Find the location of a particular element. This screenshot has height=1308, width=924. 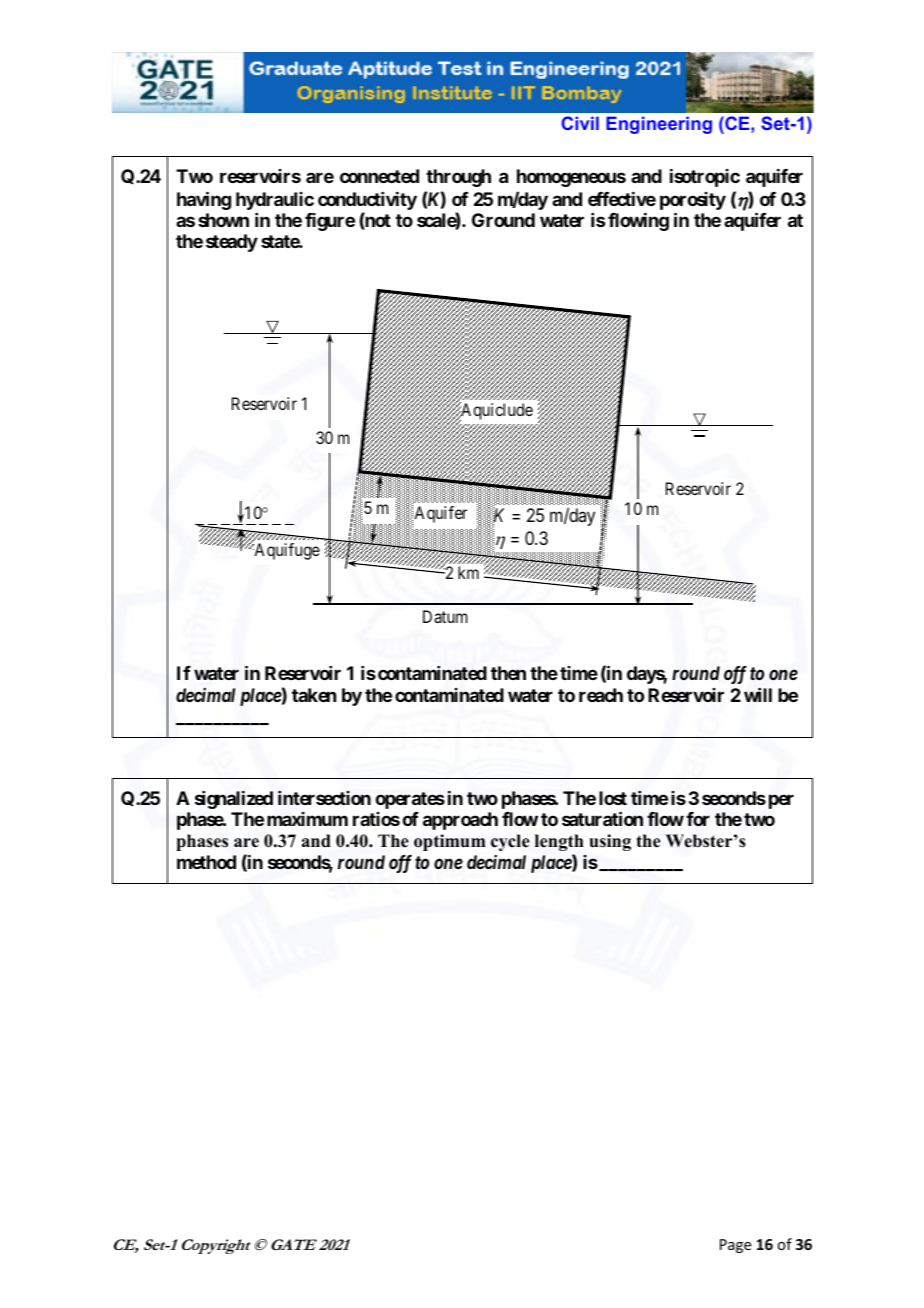

through is located at coordinates (458, 178).
